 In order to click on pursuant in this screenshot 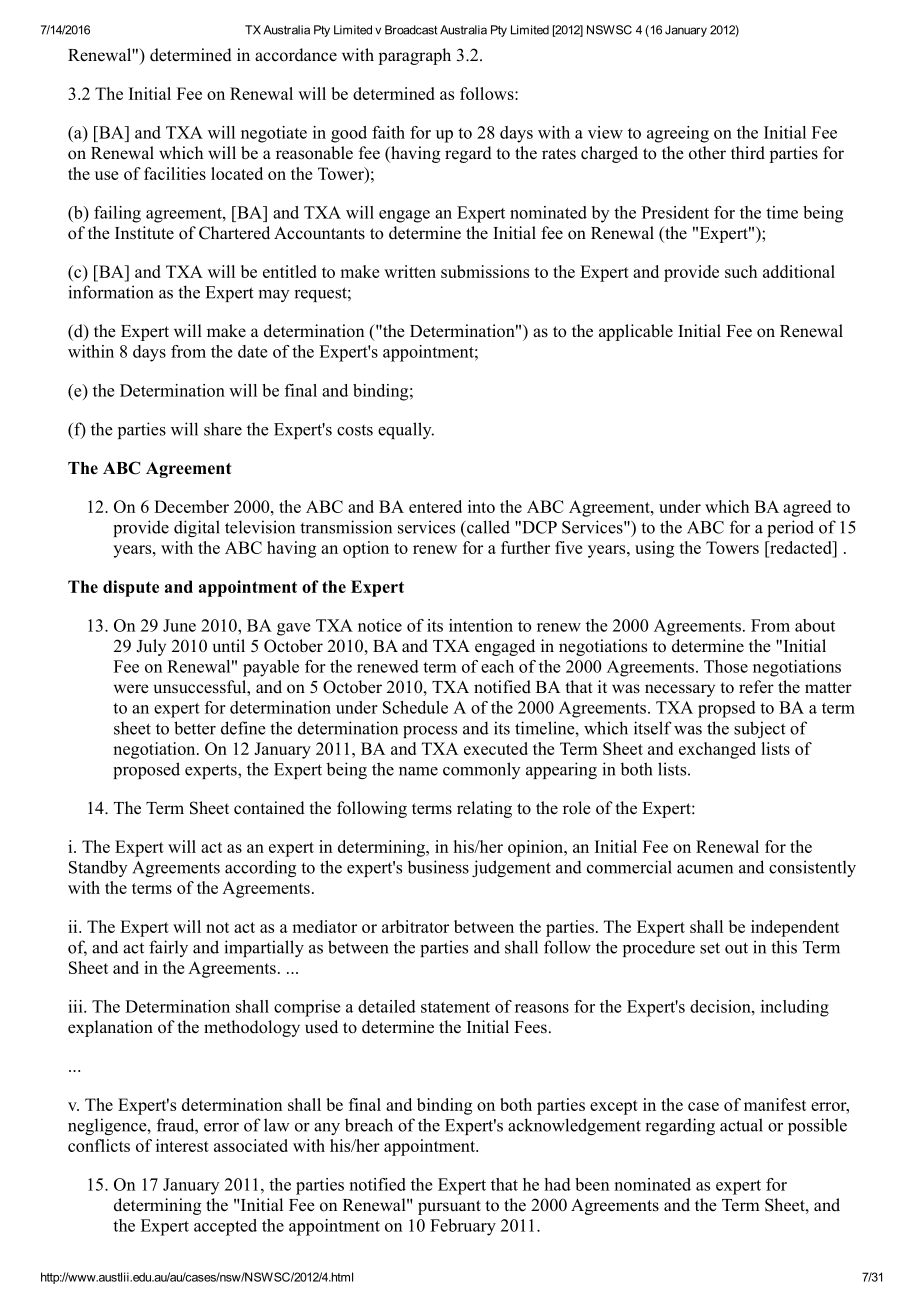, I will do `click(449, 1207)`.
